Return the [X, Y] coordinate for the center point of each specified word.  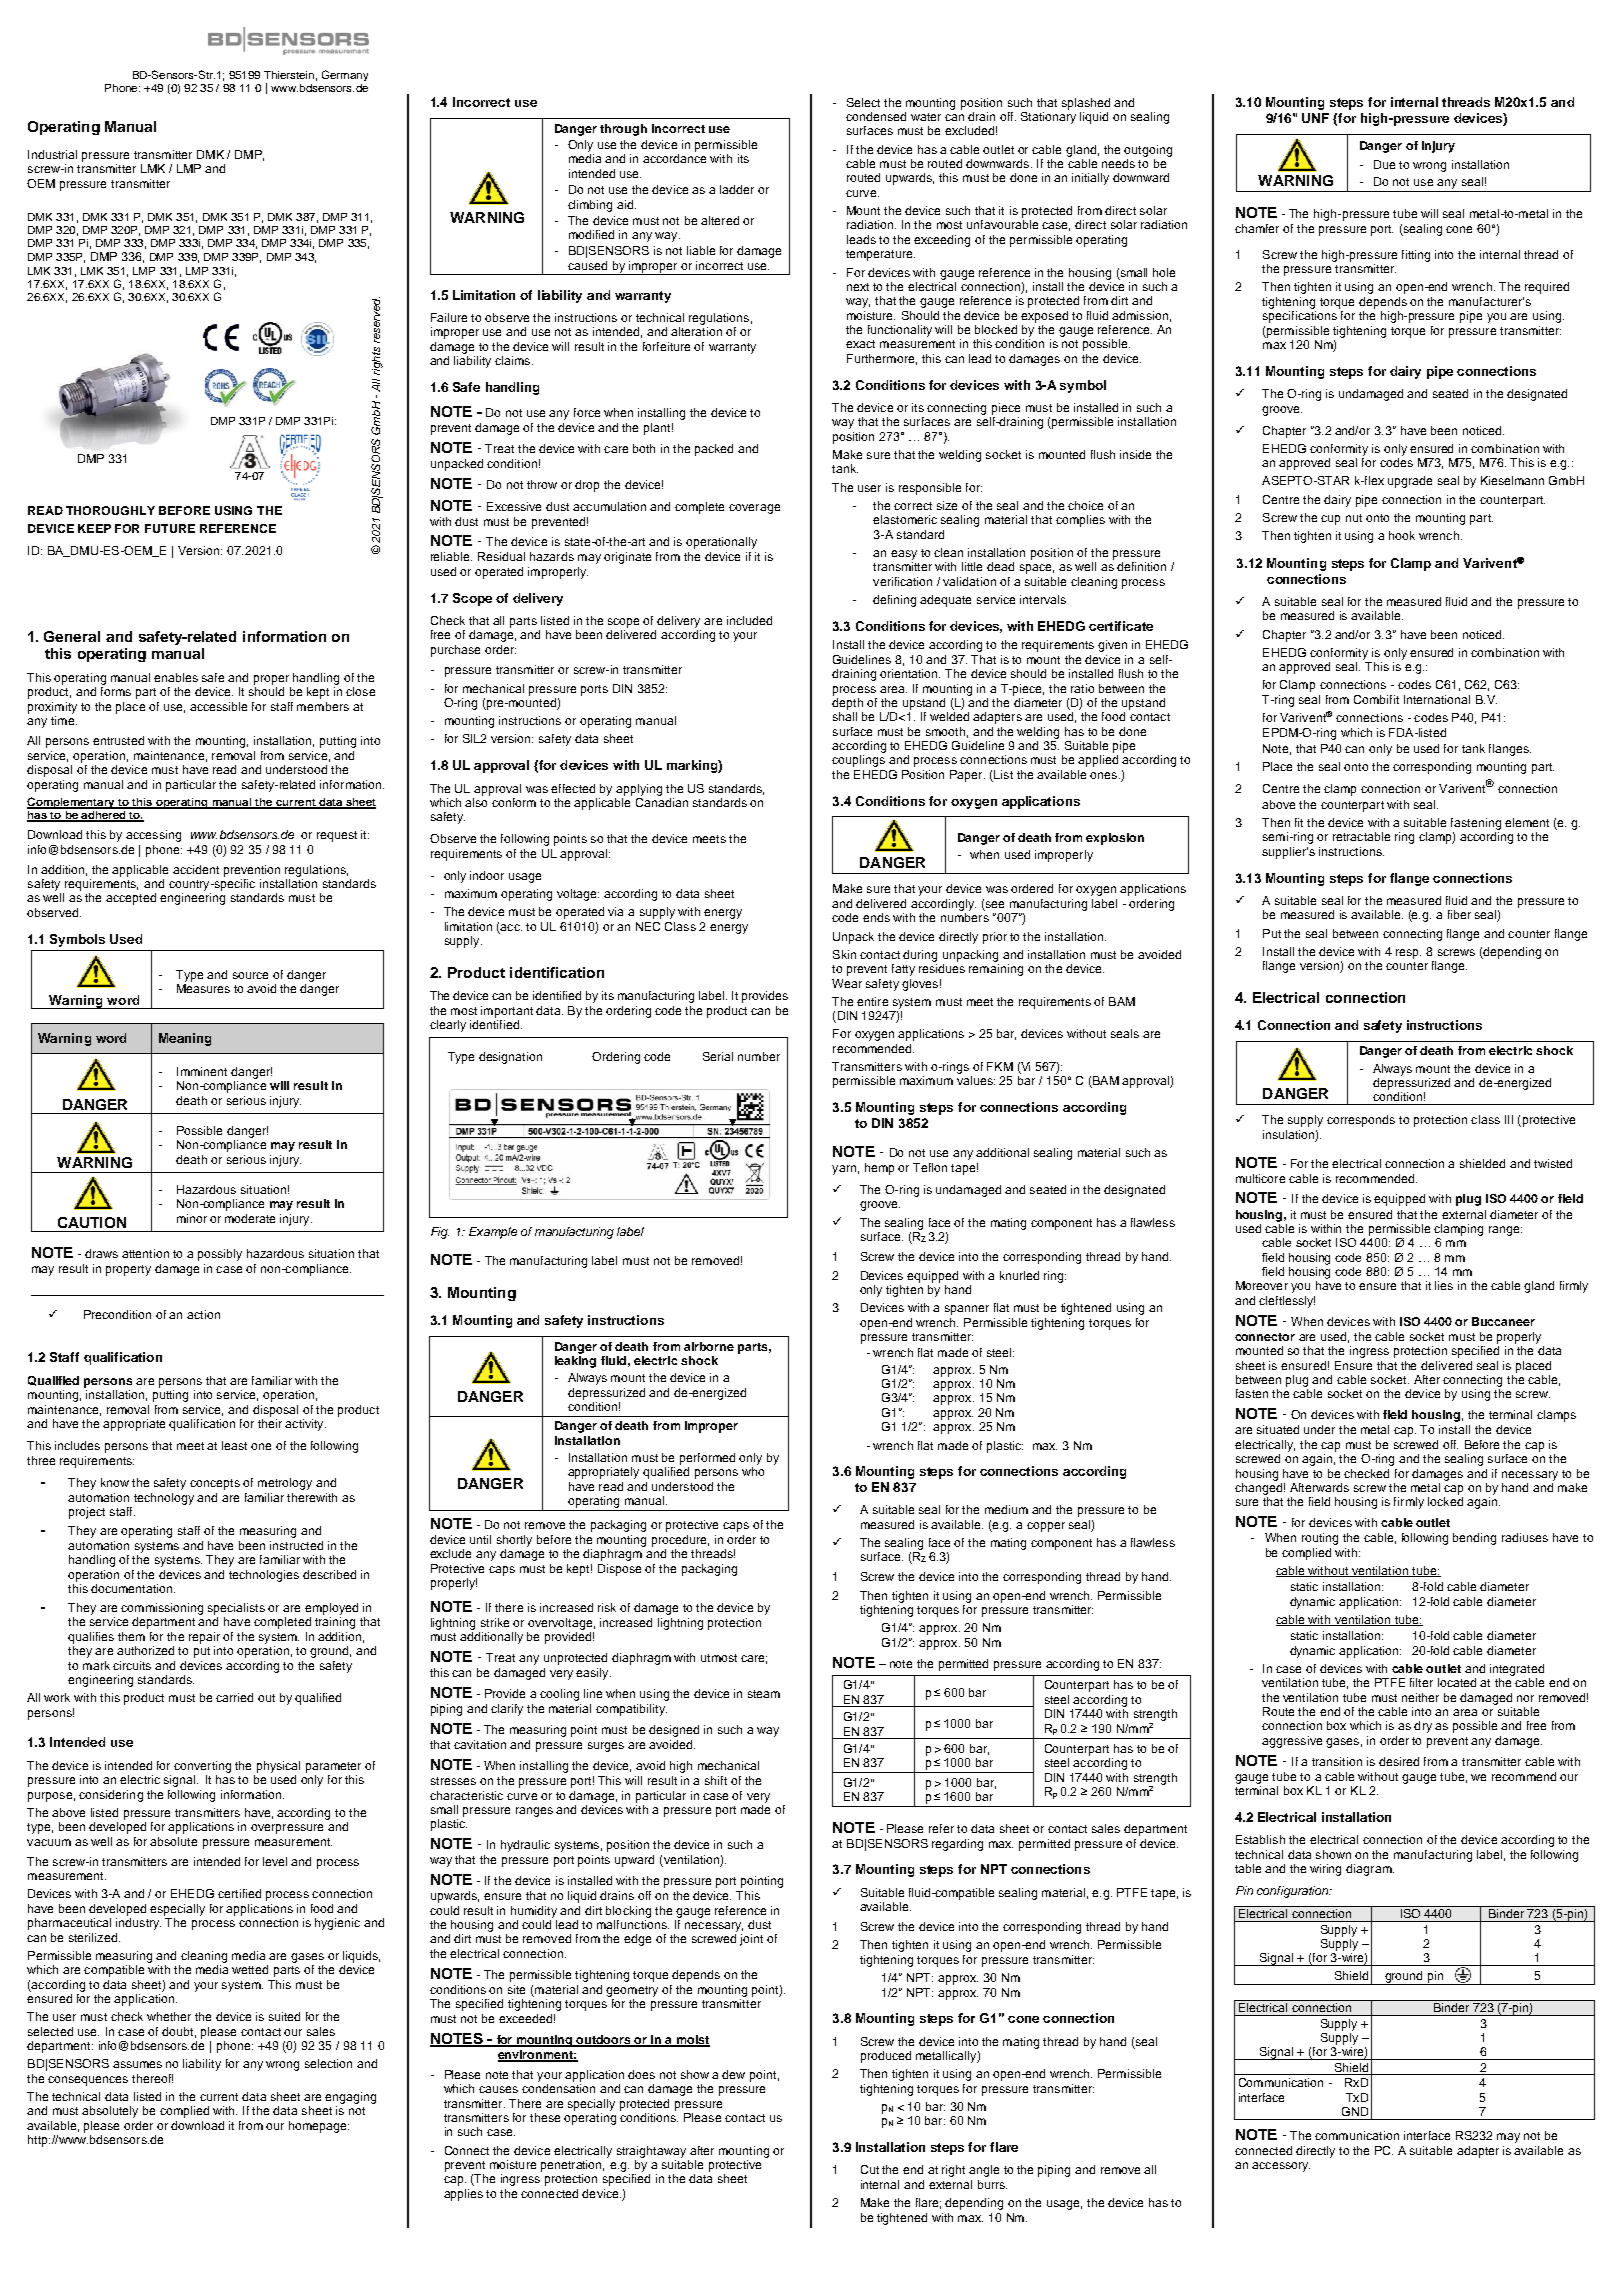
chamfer [1257, 228]
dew [733, 2074]
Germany [345, 75]
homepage [319, 2127]
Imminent [202, 1071]
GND [1355, 2111]
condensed [876, 116]
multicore [1260, 1178]
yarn [844, 1170]
